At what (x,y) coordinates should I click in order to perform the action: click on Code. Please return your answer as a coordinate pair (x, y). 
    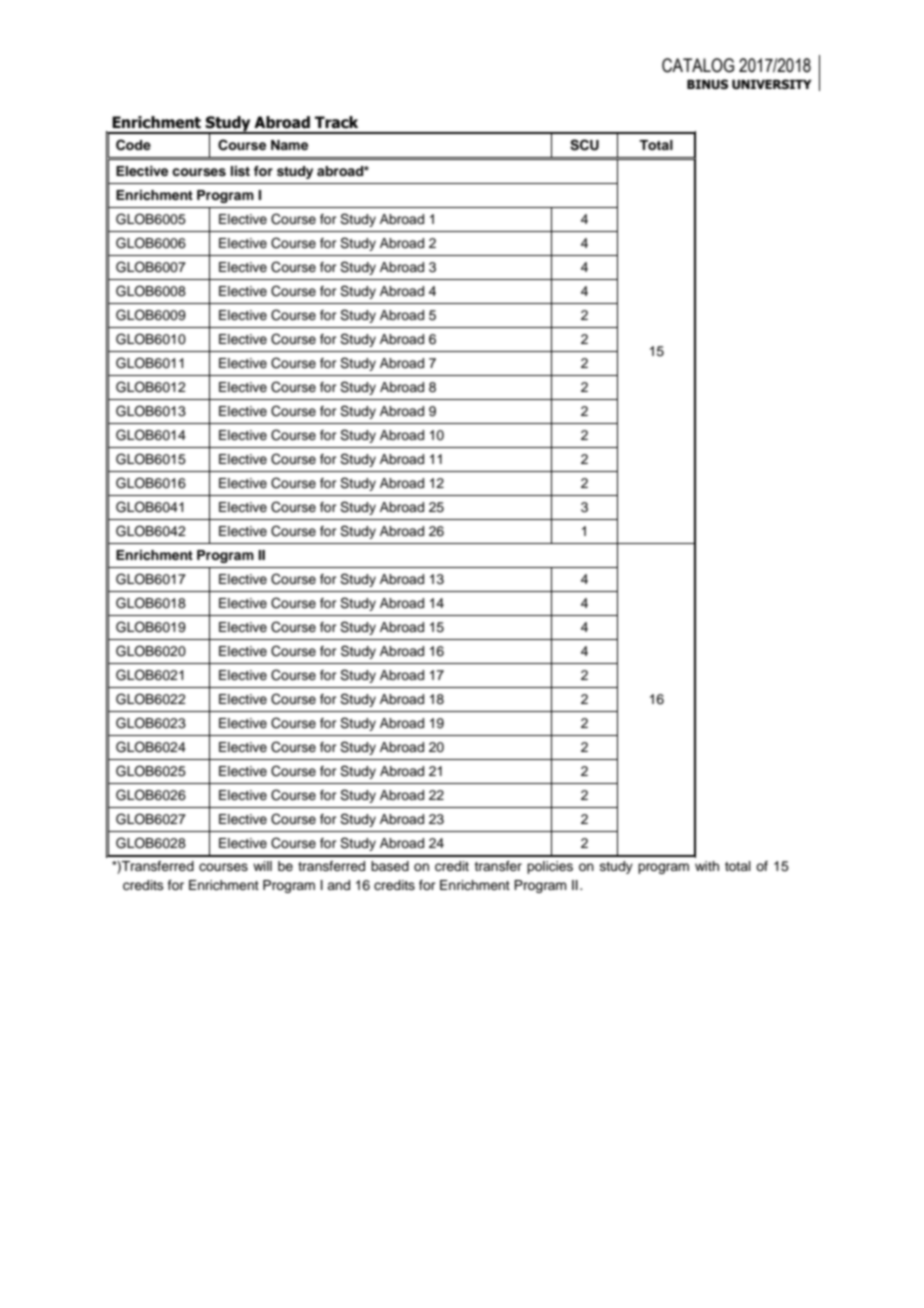
    Looking at the image, I should click on (133, 145).
